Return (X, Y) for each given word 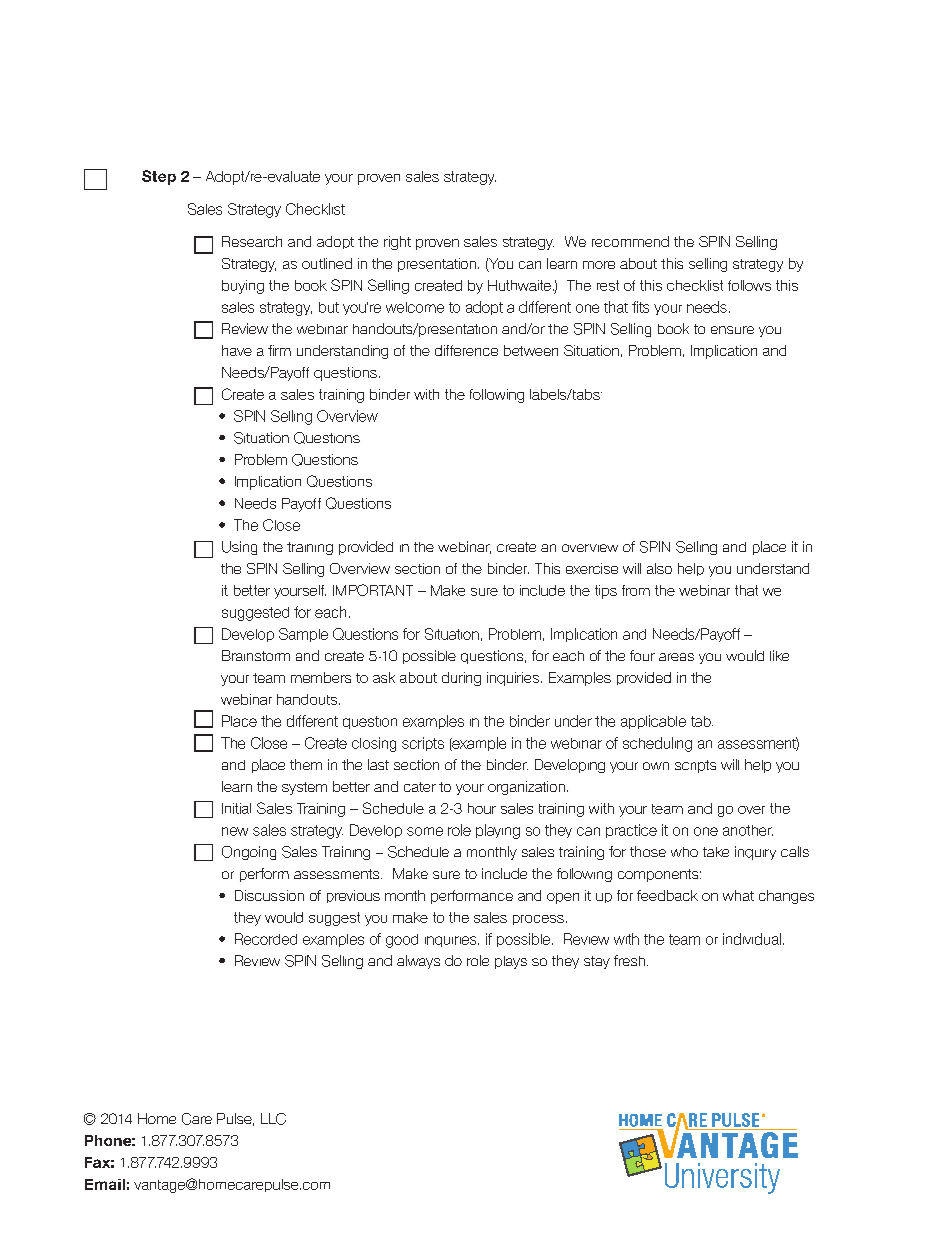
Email (105, 1184)
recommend (630, 241)
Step (159, 177)
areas (676, 657)
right (397, 243)
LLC (273, 1119)
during (461, 679)
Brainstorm (256, 655)
